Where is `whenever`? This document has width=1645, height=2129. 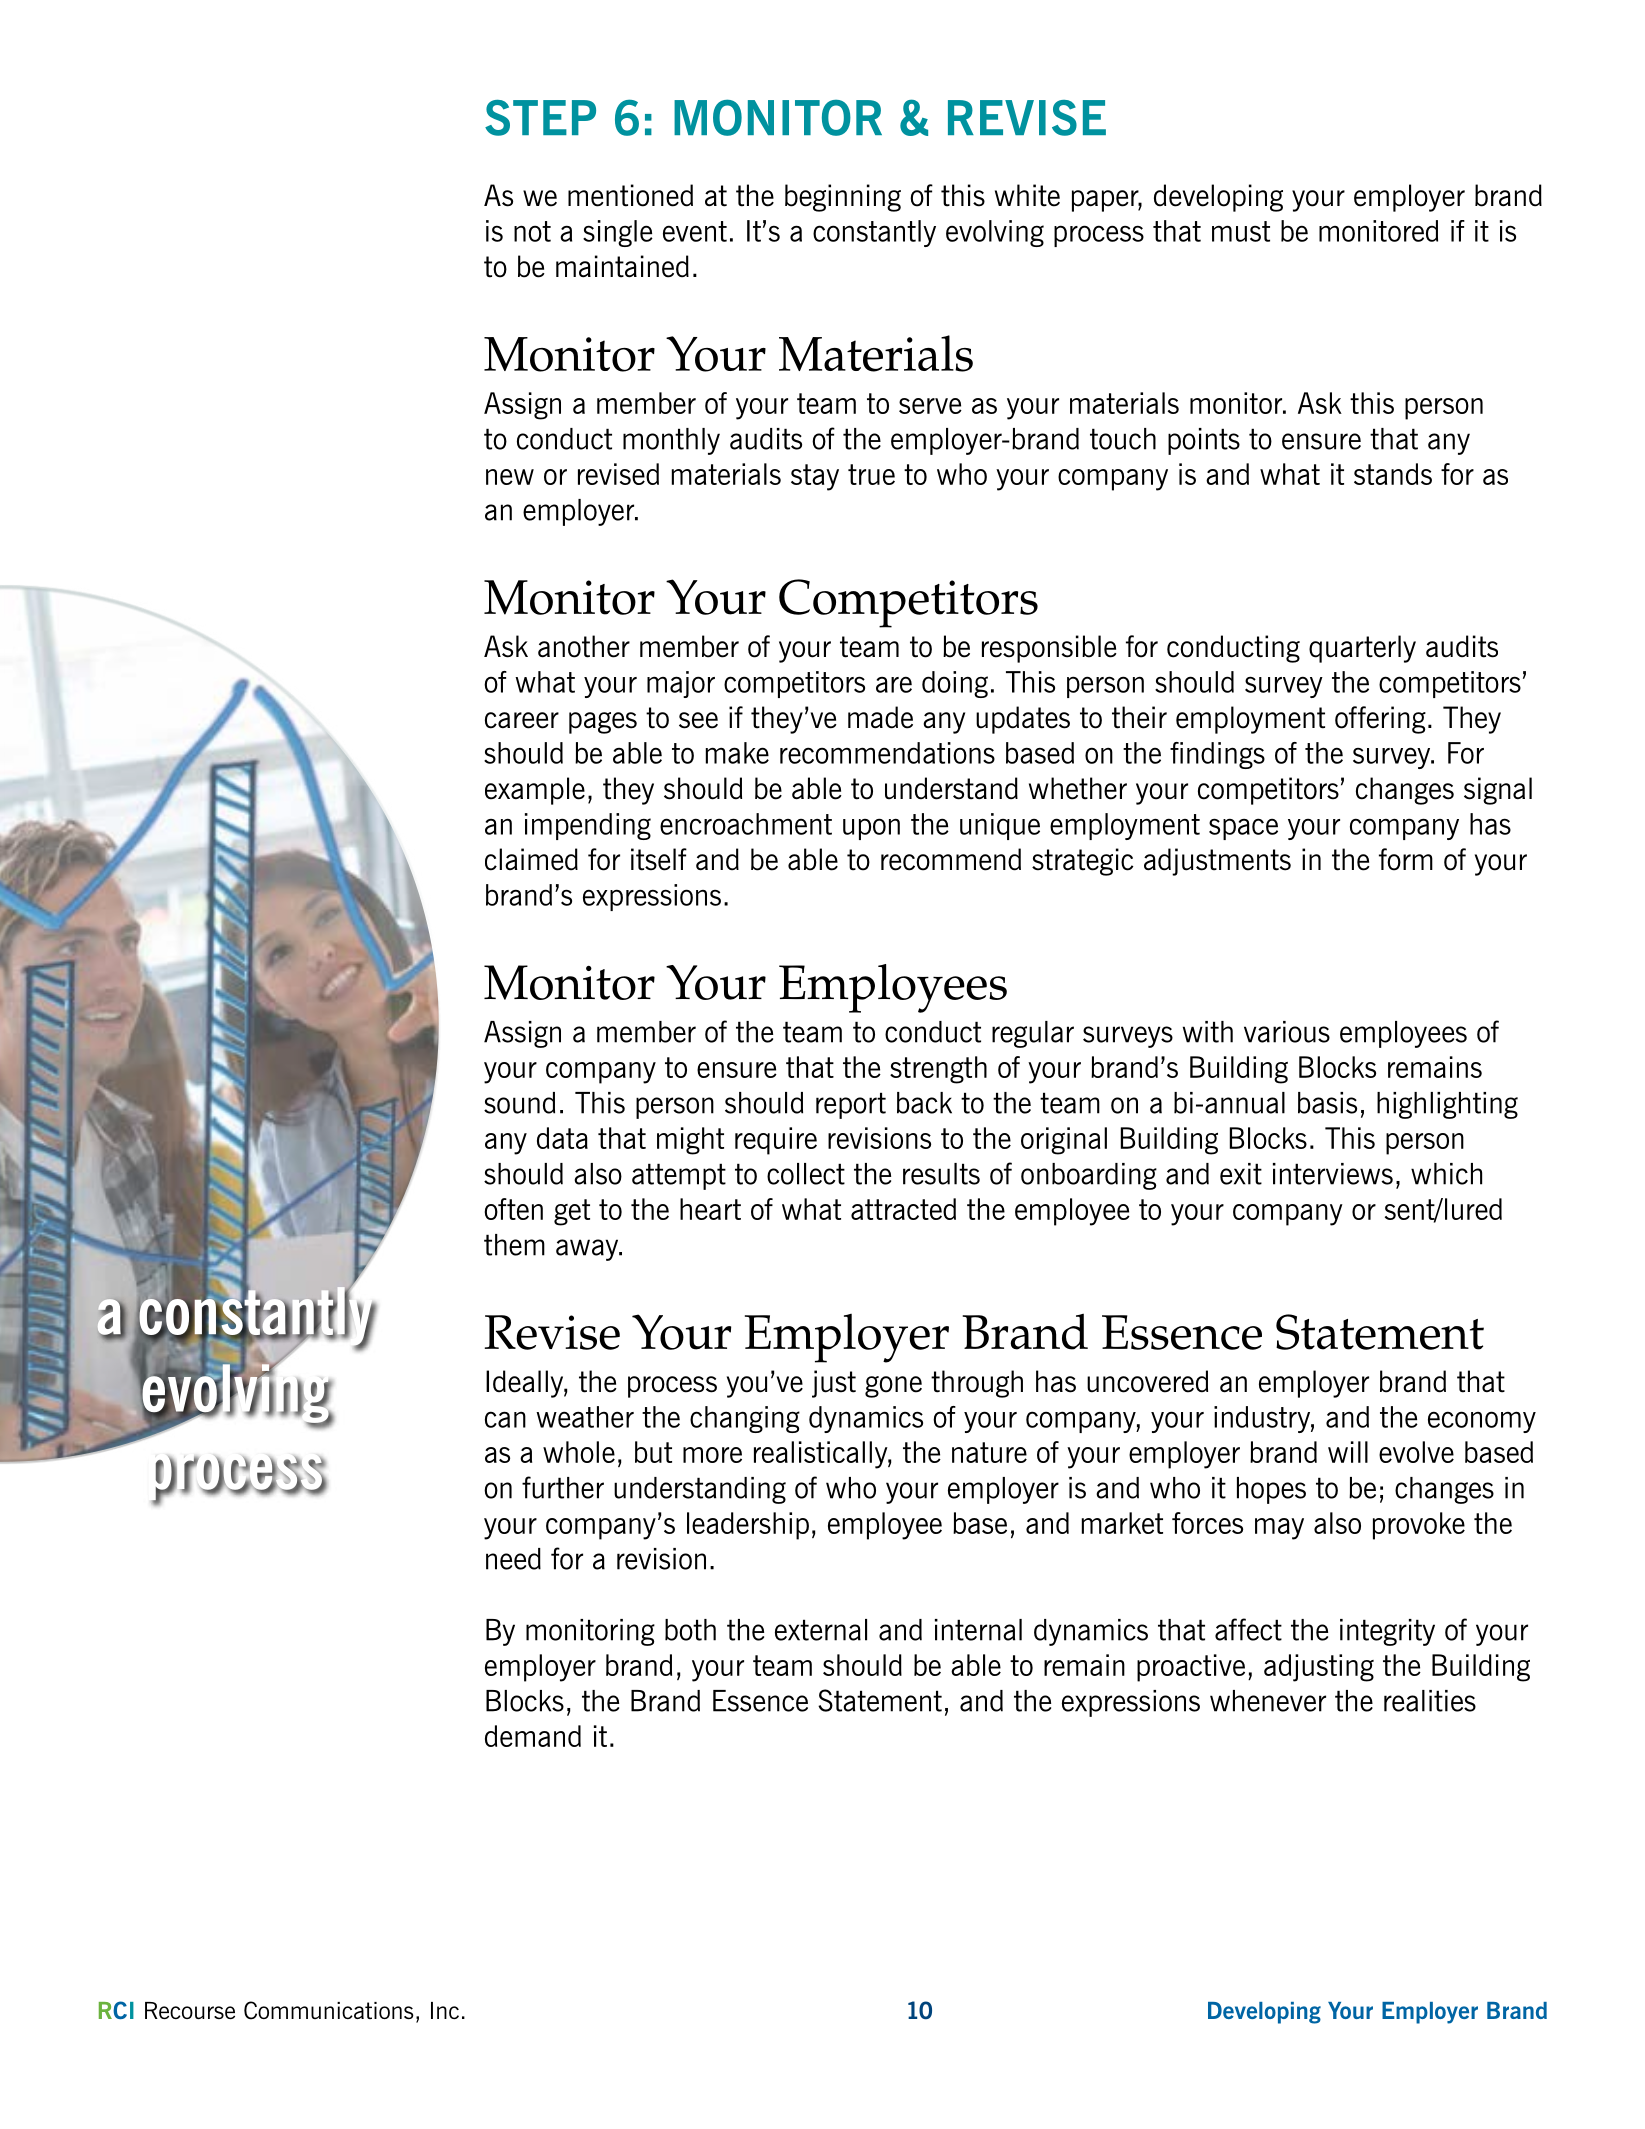 whenever is located at coordinates (1268, 1701).
